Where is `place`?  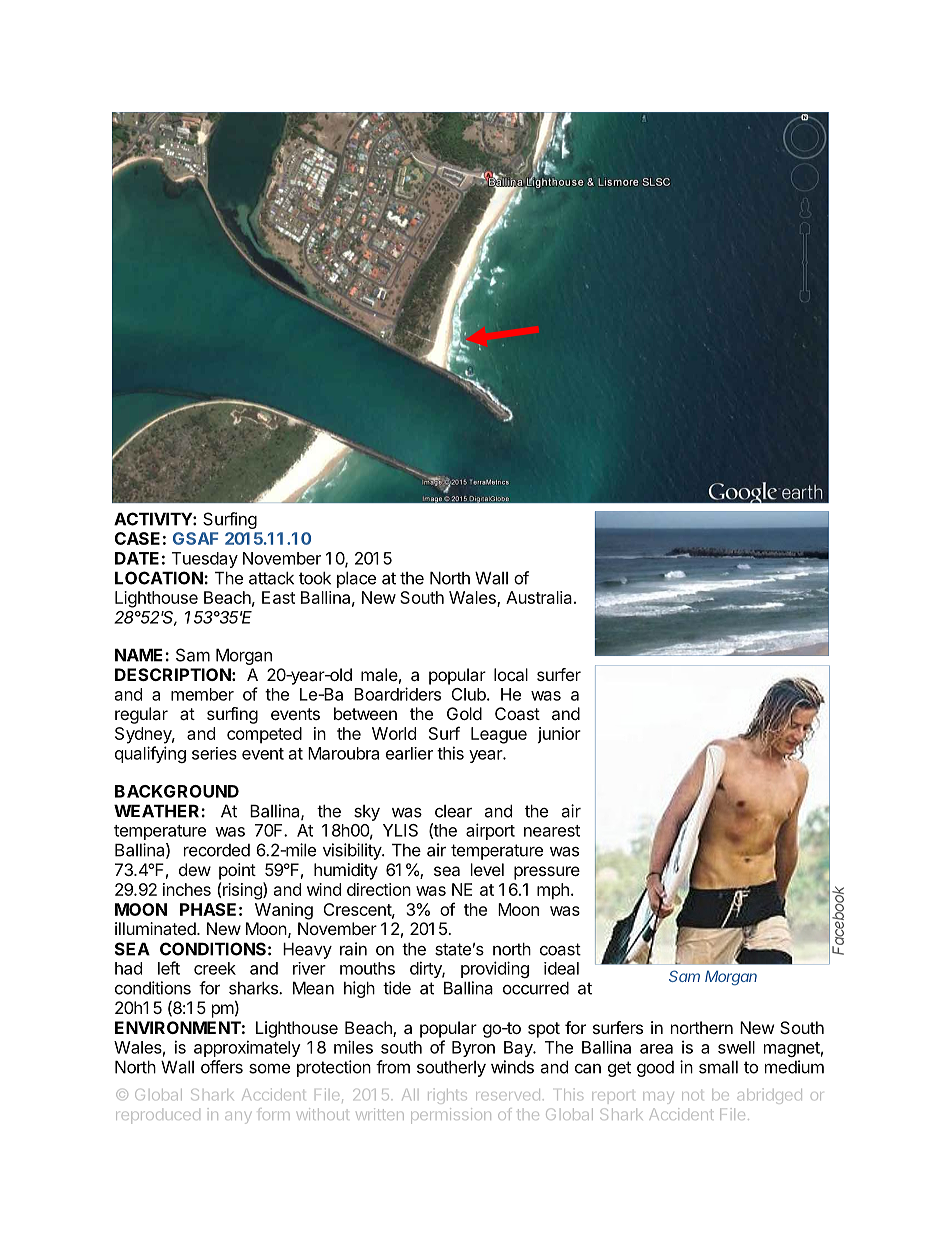
place is located at coordinates (356, 579).
